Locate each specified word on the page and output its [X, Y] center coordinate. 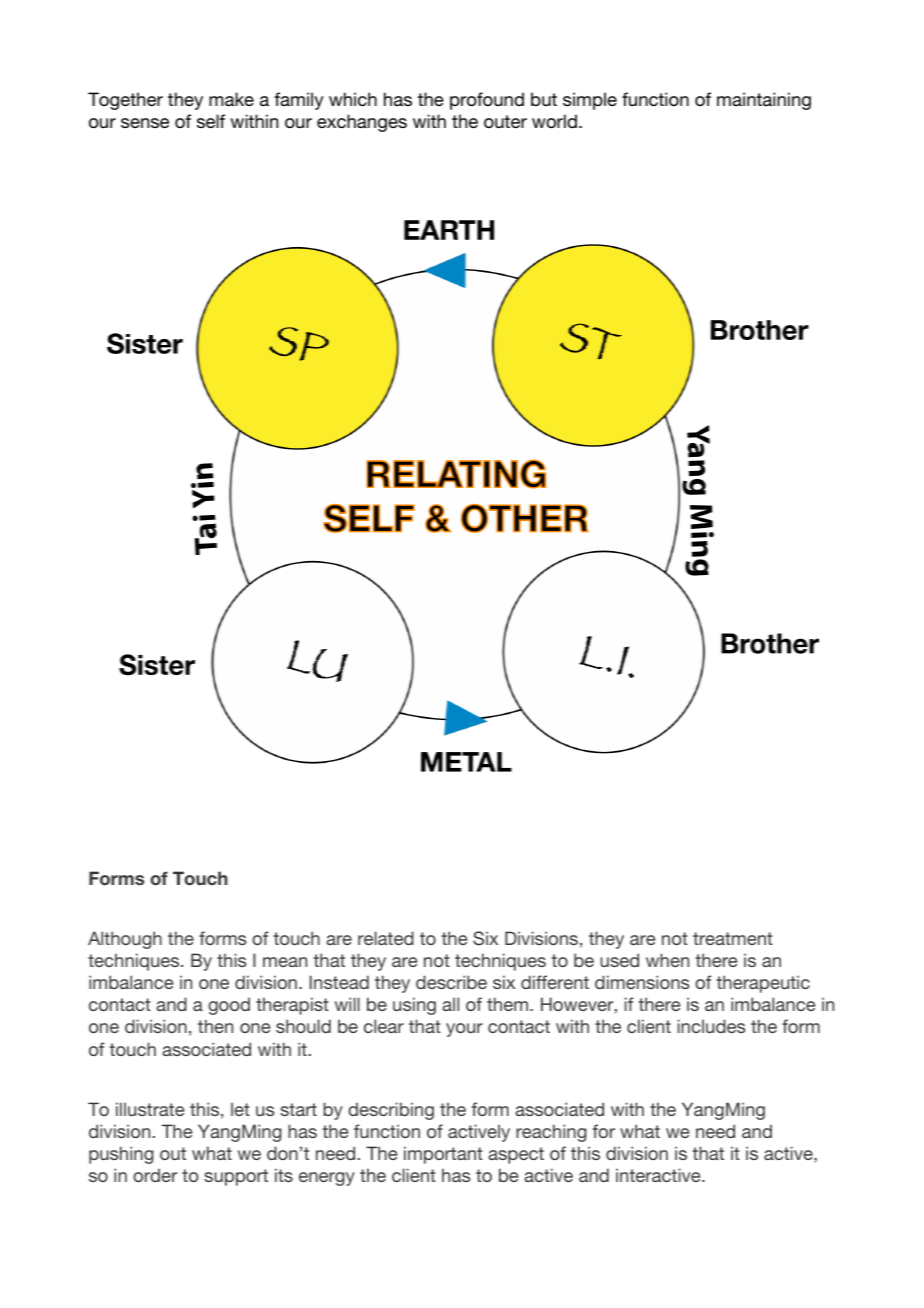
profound [487, 101]
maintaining [764, 101]
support [236, 1177]
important [443, 1155]
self [211, 121]
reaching [551, 1133]
